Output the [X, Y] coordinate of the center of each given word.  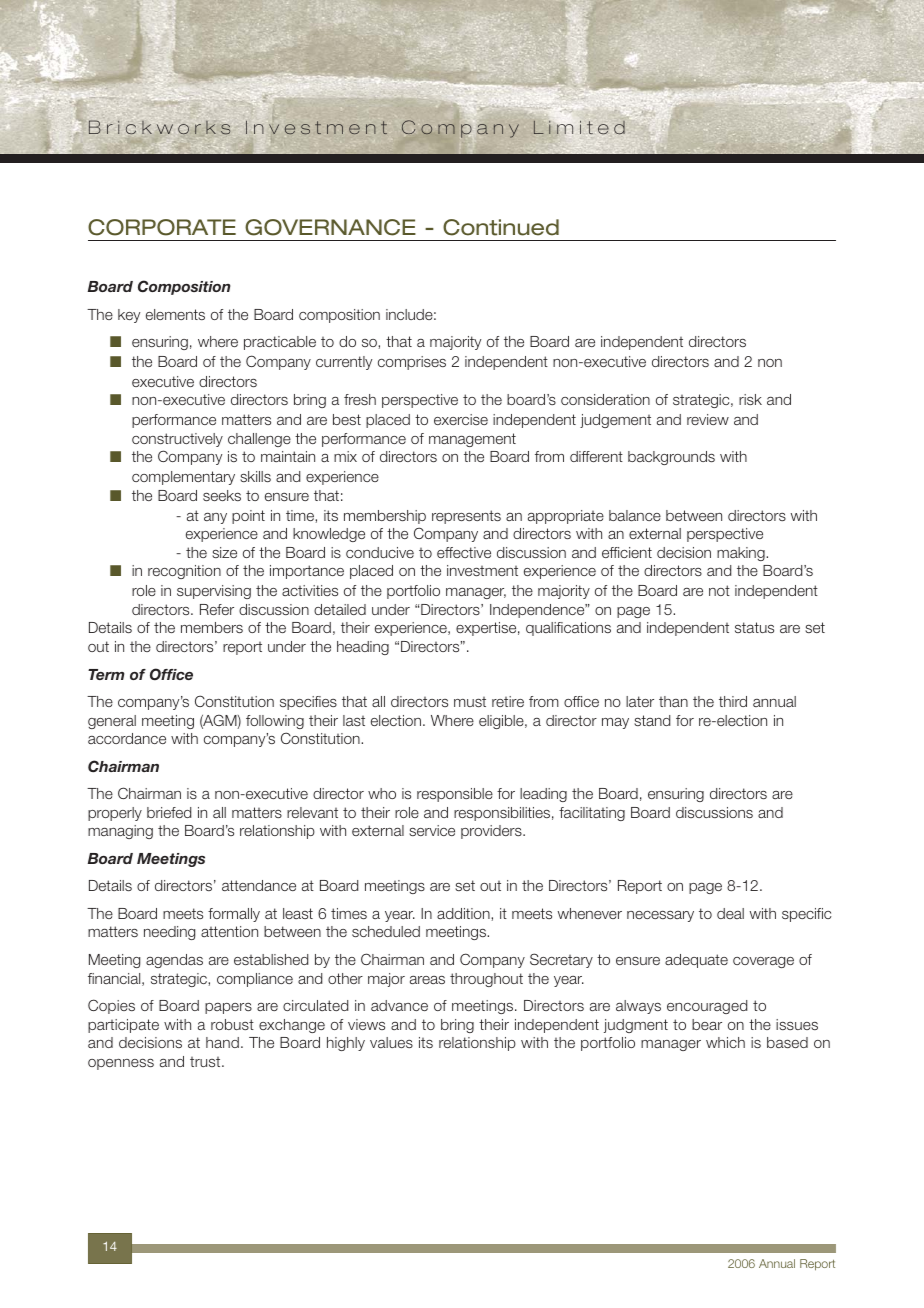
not [719, 590]
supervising [214, 592]
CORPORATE [162, 227]
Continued [501, 227]
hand [222, 1042]
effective [464, 552]
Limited [579, 127]
